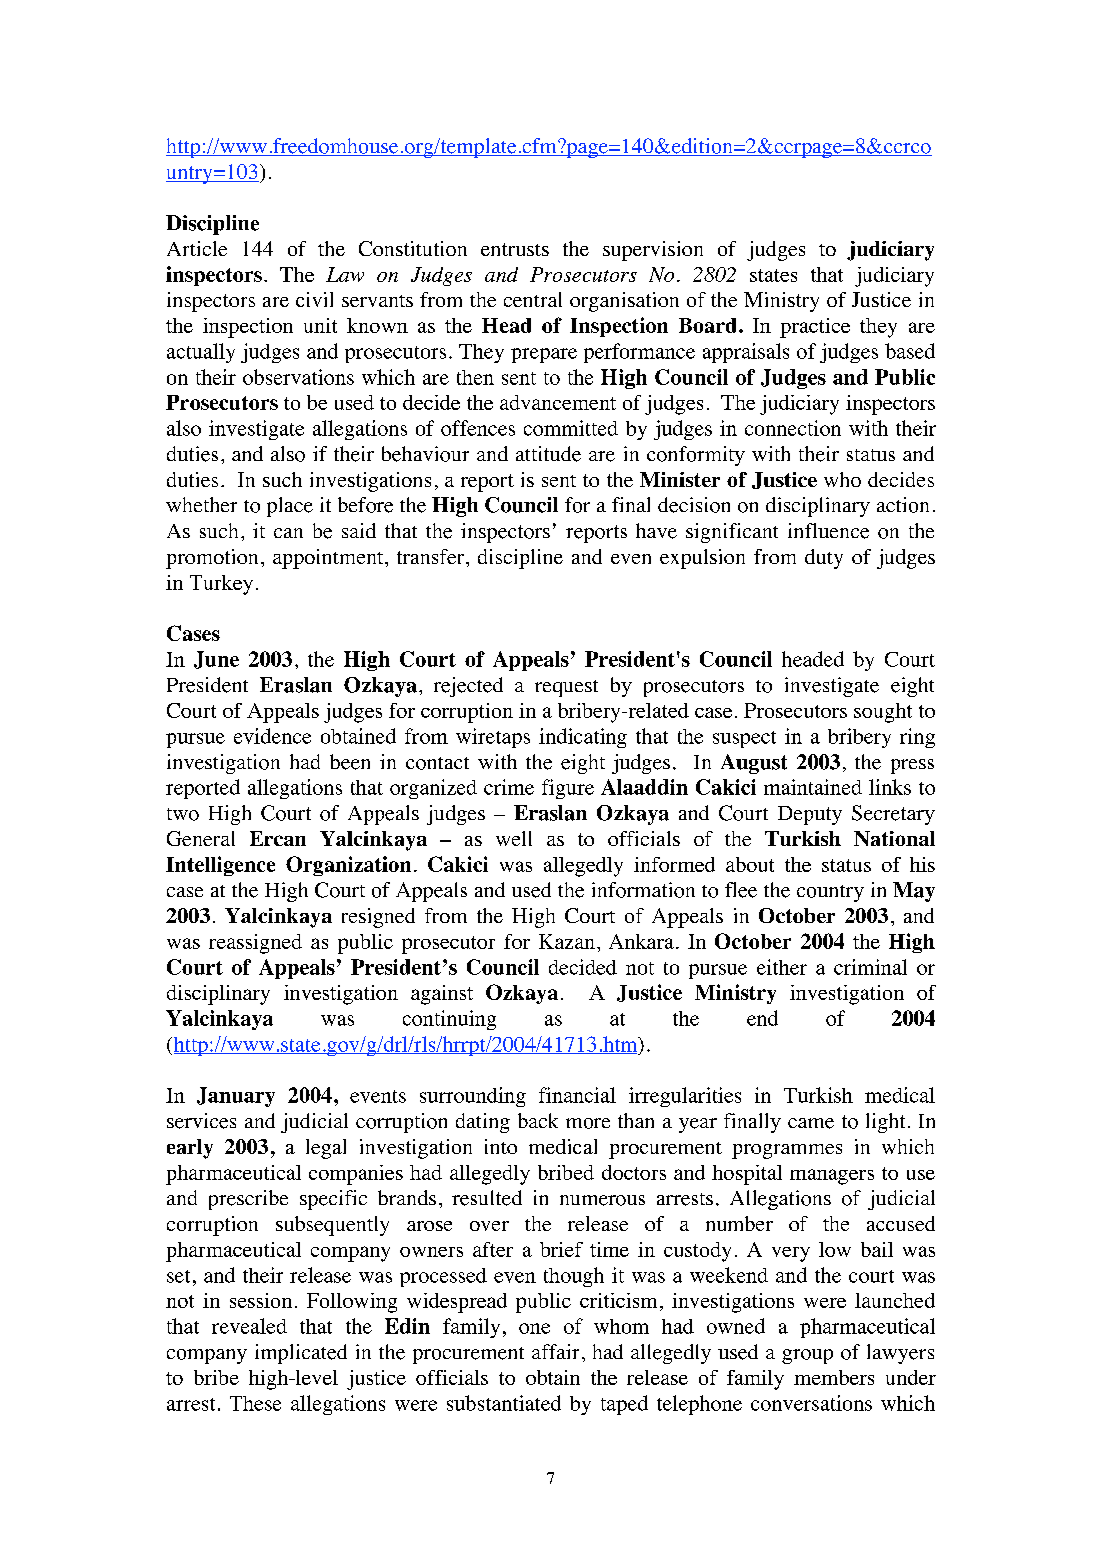 The width and height of the screenshot is (1101, 1559). Describe the element at coordinates (314, 299) in the screenshot. I see `civil` at that location.
